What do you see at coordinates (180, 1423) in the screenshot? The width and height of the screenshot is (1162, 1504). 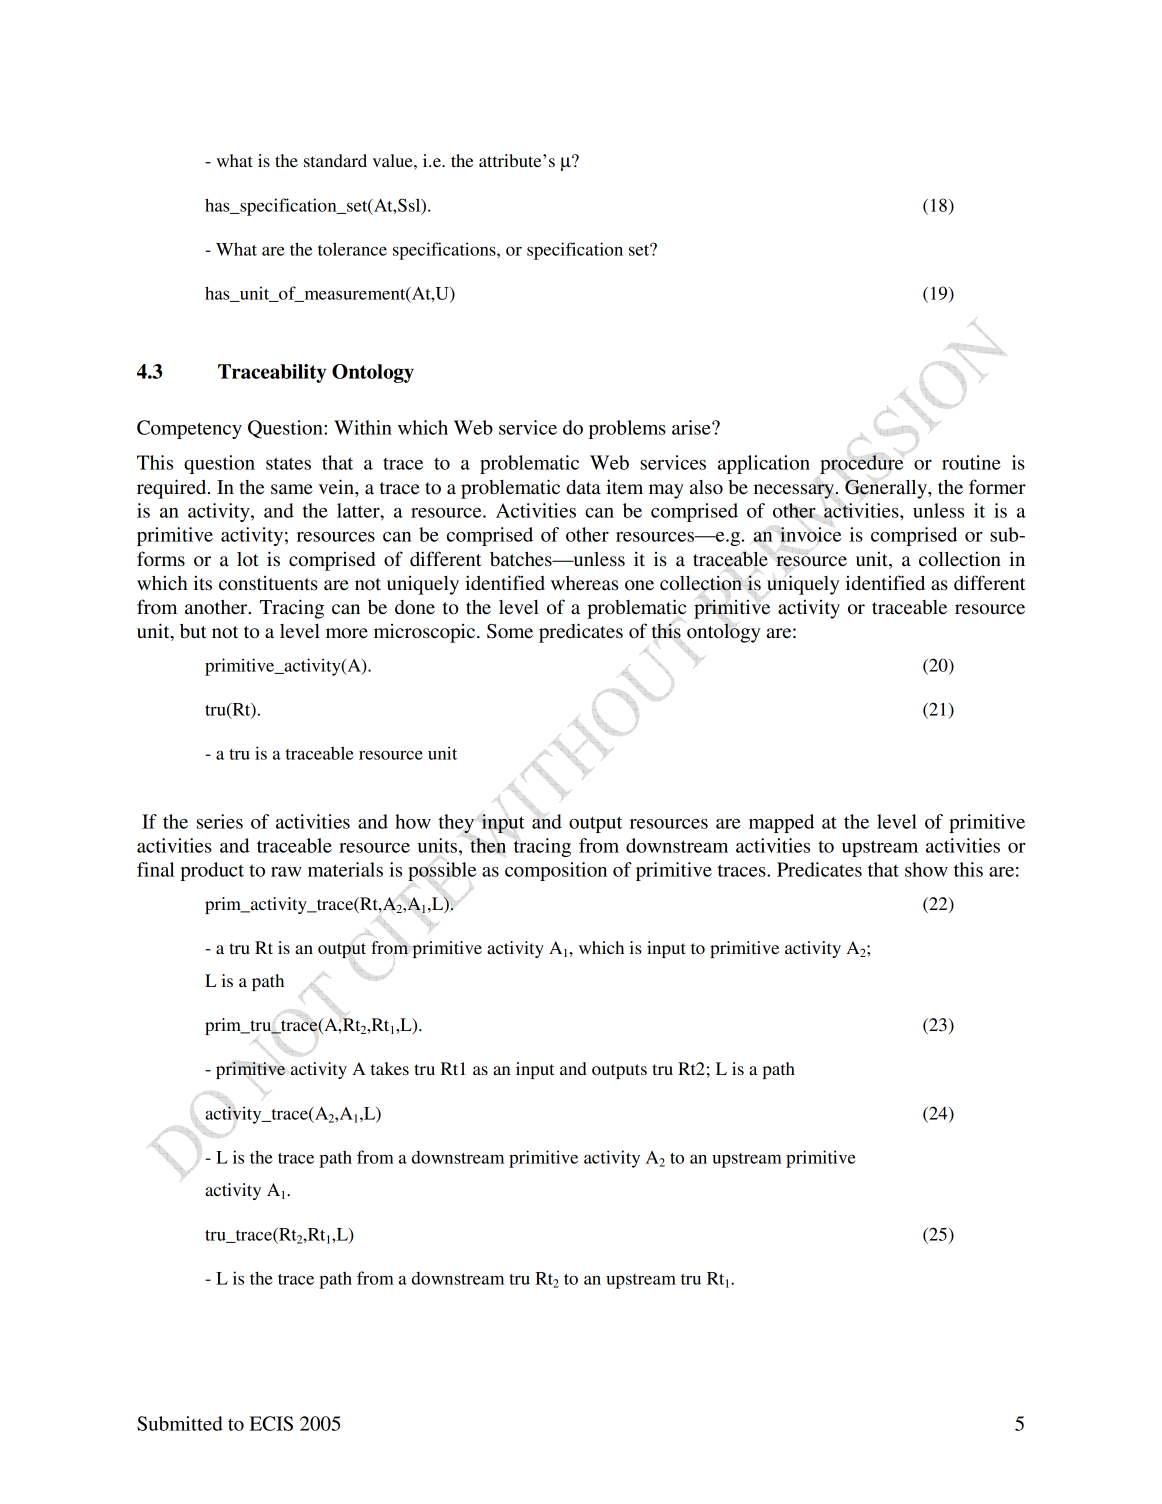 I see `Submitted` at bounding box center [180, 1423].
